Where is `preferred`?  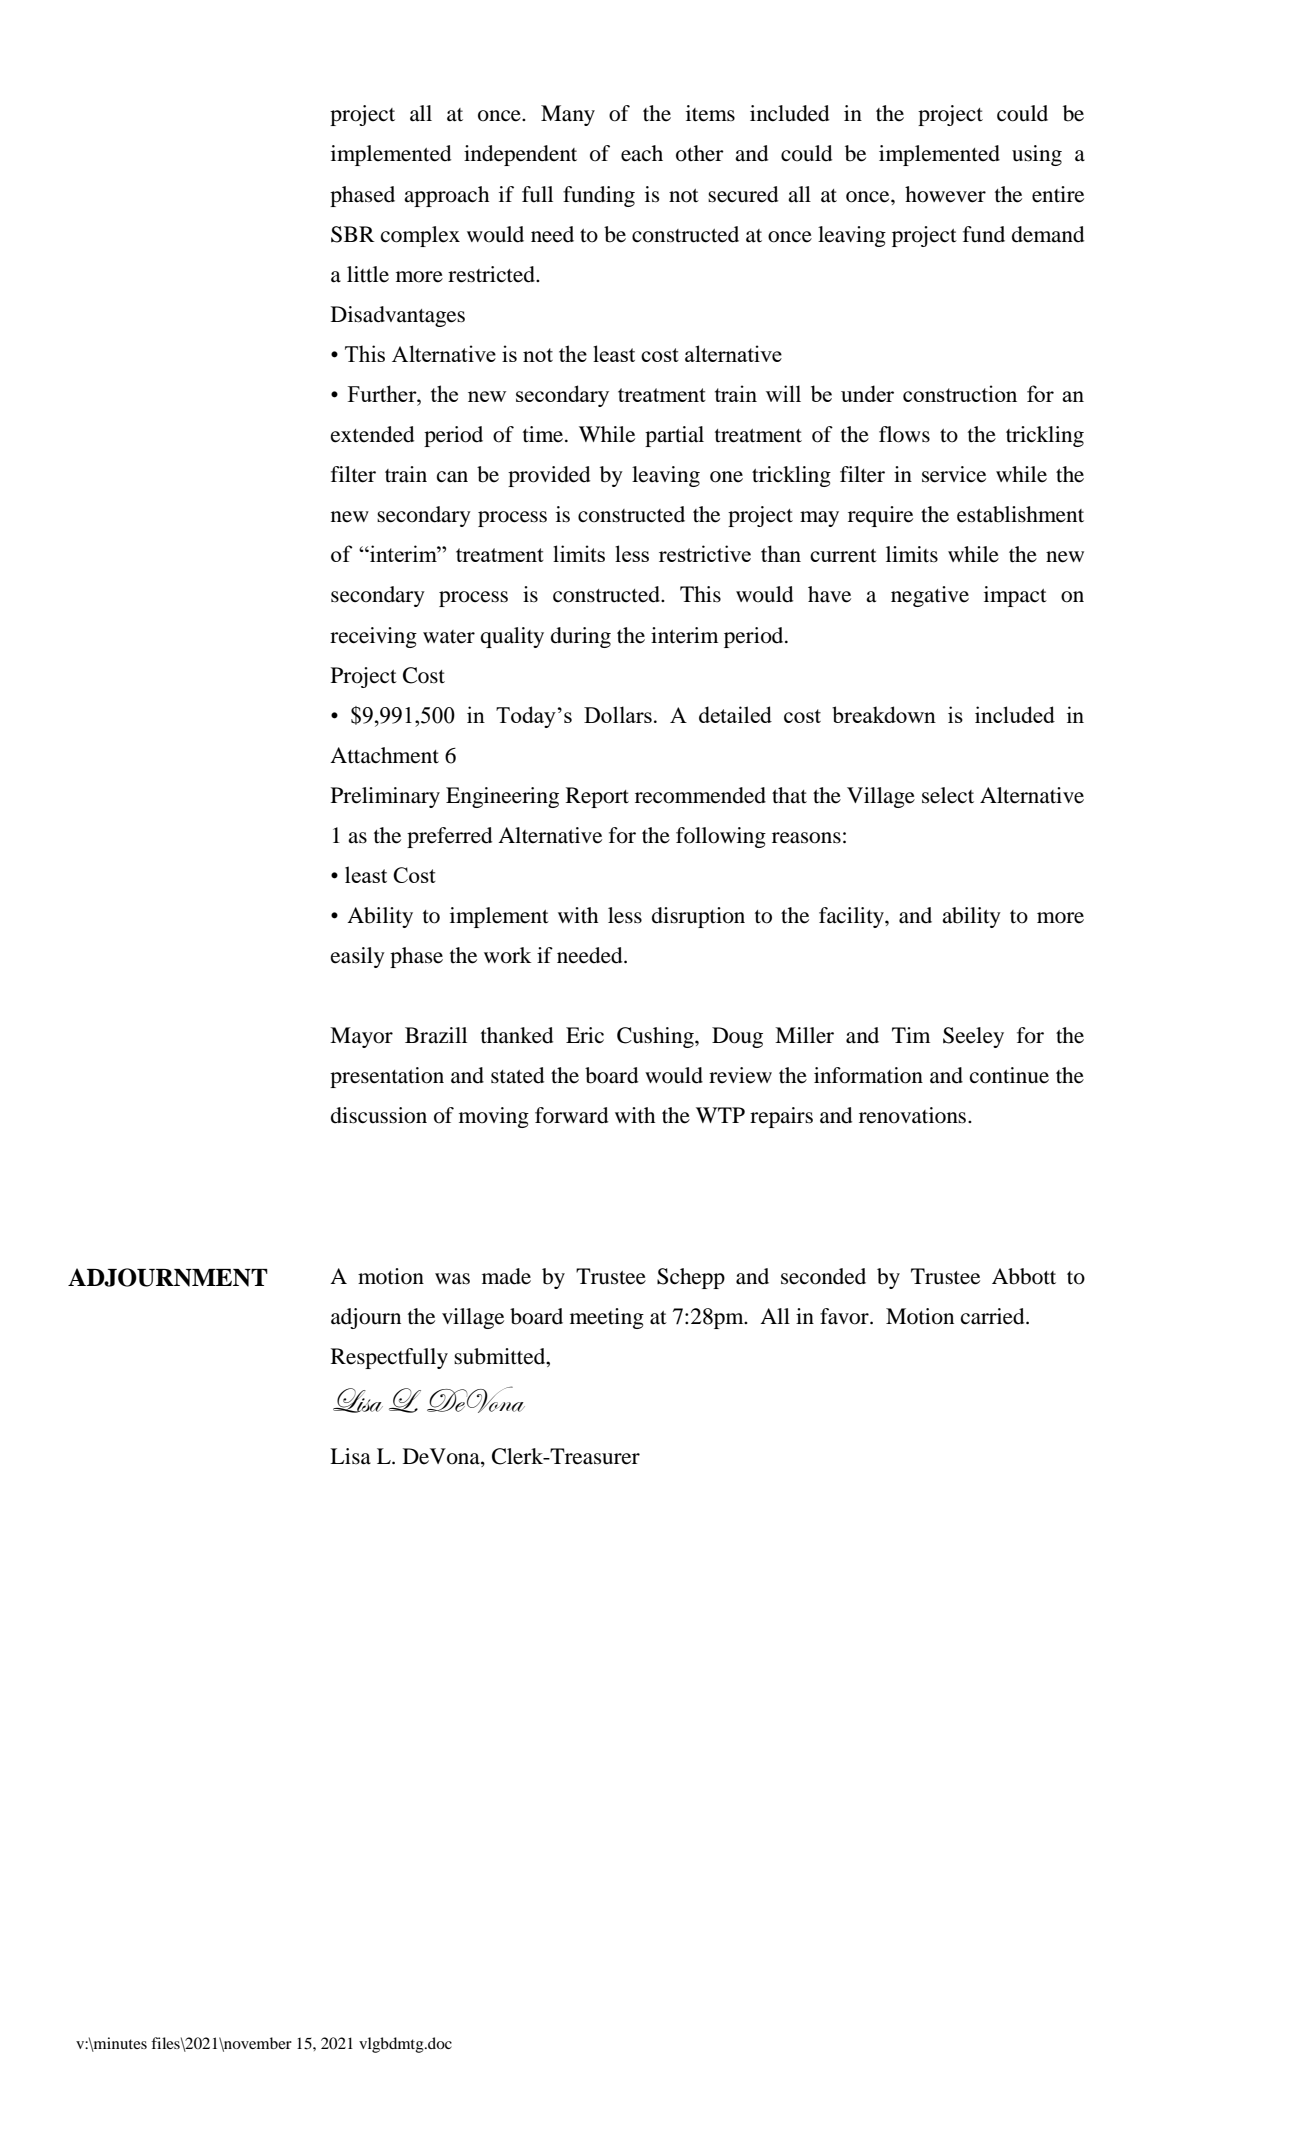
preferred is located at coordinates (449, 837).
